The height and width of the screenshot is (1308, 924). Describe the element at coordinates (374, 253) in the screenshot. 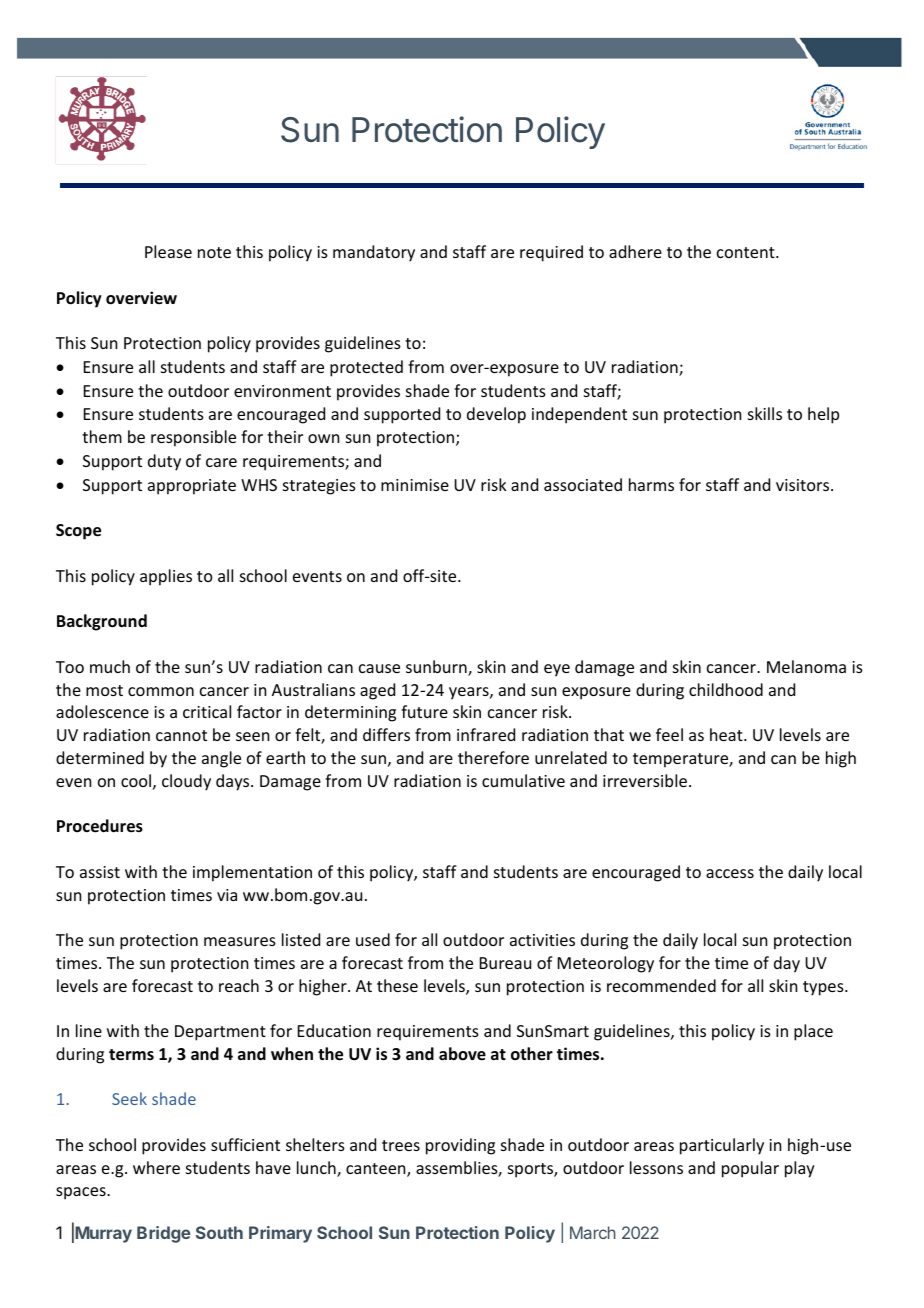

I see `mandatory` at that location.
